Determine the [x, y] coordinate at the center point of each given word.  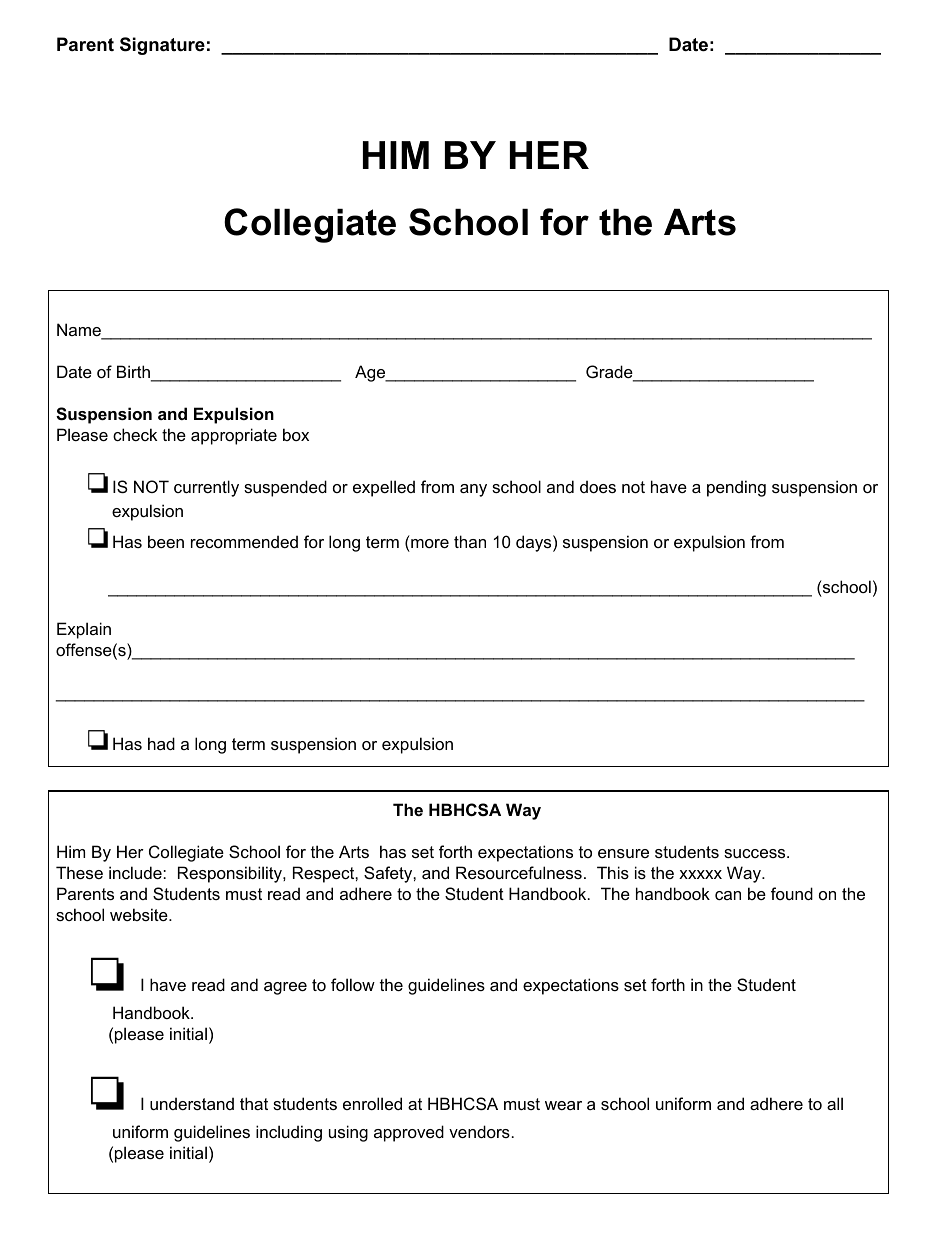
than [470, 541]
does [598, 486]
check [135, 434]
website [140, 914]
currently [206, 488]
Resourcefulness [519, 872]
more [430, 543]
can [728, 895]
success [756, 853]
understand [192, 1103]
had [161, 743]
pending [736, 488]
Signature [162, 46]
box [296, 434]
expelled [384, 488]
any [473, 490]
